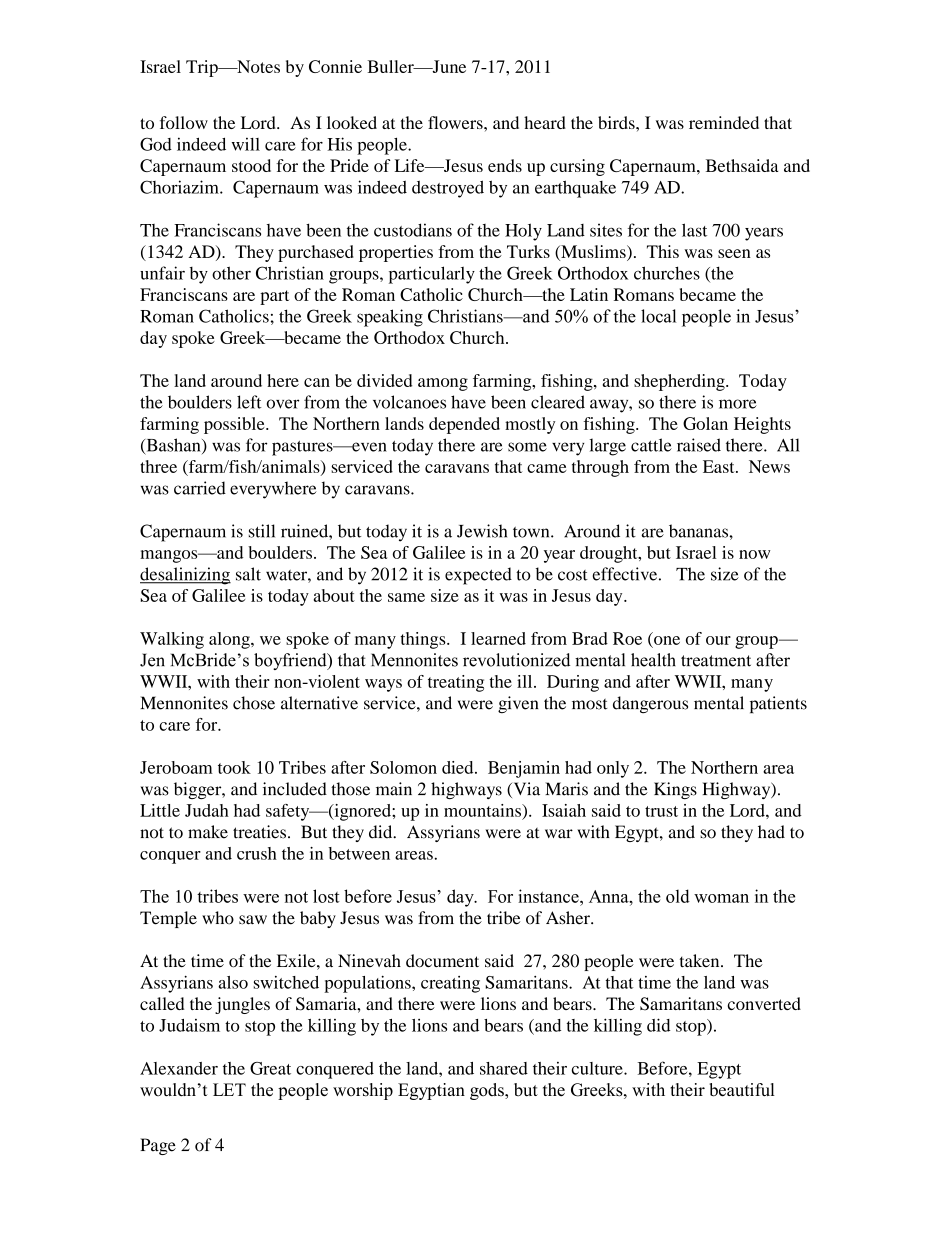  Describe the element at coordinates (230, 640) in the image. I see `along` at that location.
